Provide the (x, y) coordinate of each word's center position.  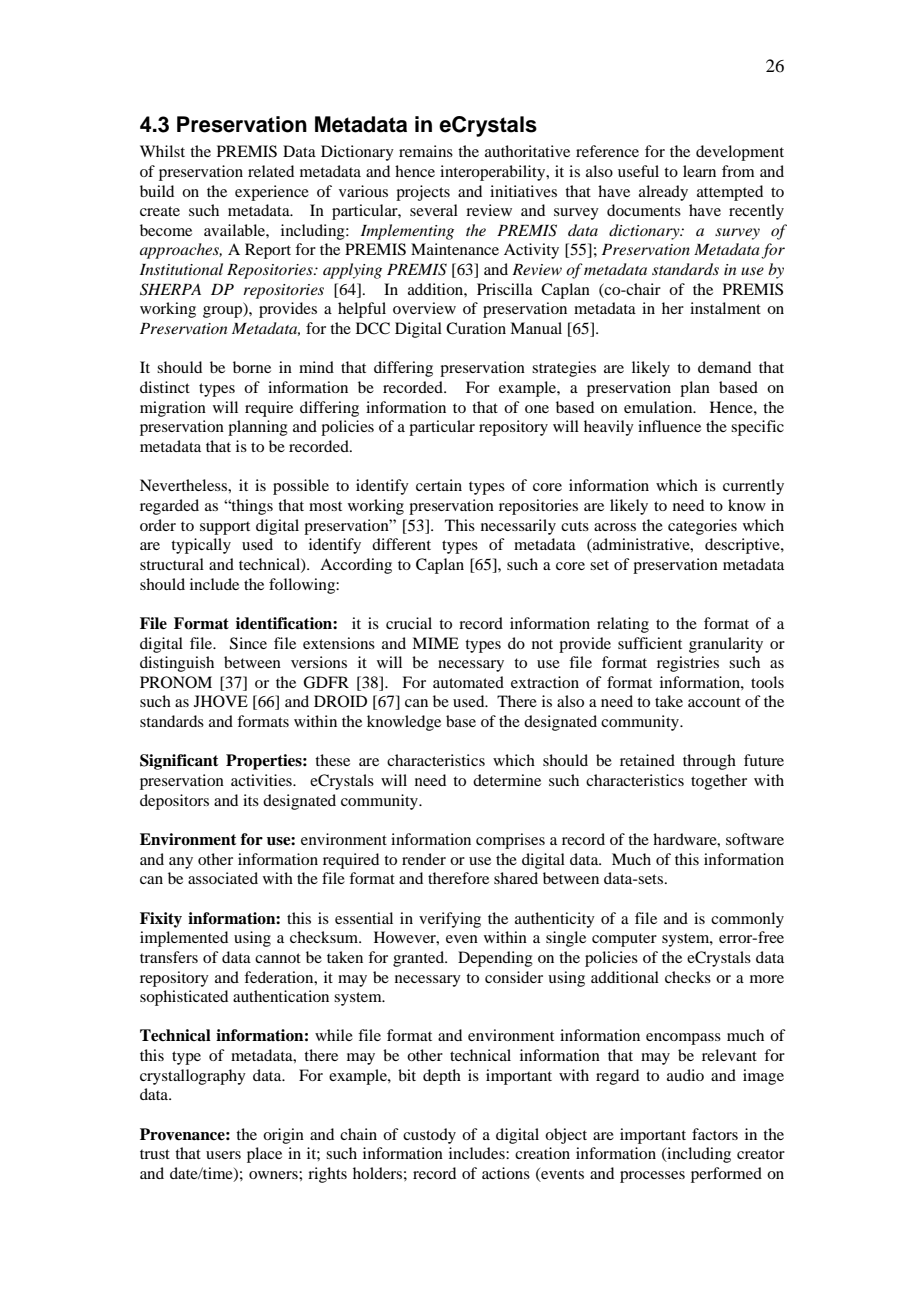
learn (699, 171)
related (271, 171)
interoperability (494, 173)
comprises (510, 841)
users (223, 1155)
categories (702, 527)
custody (429, 1136)
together (719, 782)
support (225, 528)
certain (439, 485)
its (251, 800)
